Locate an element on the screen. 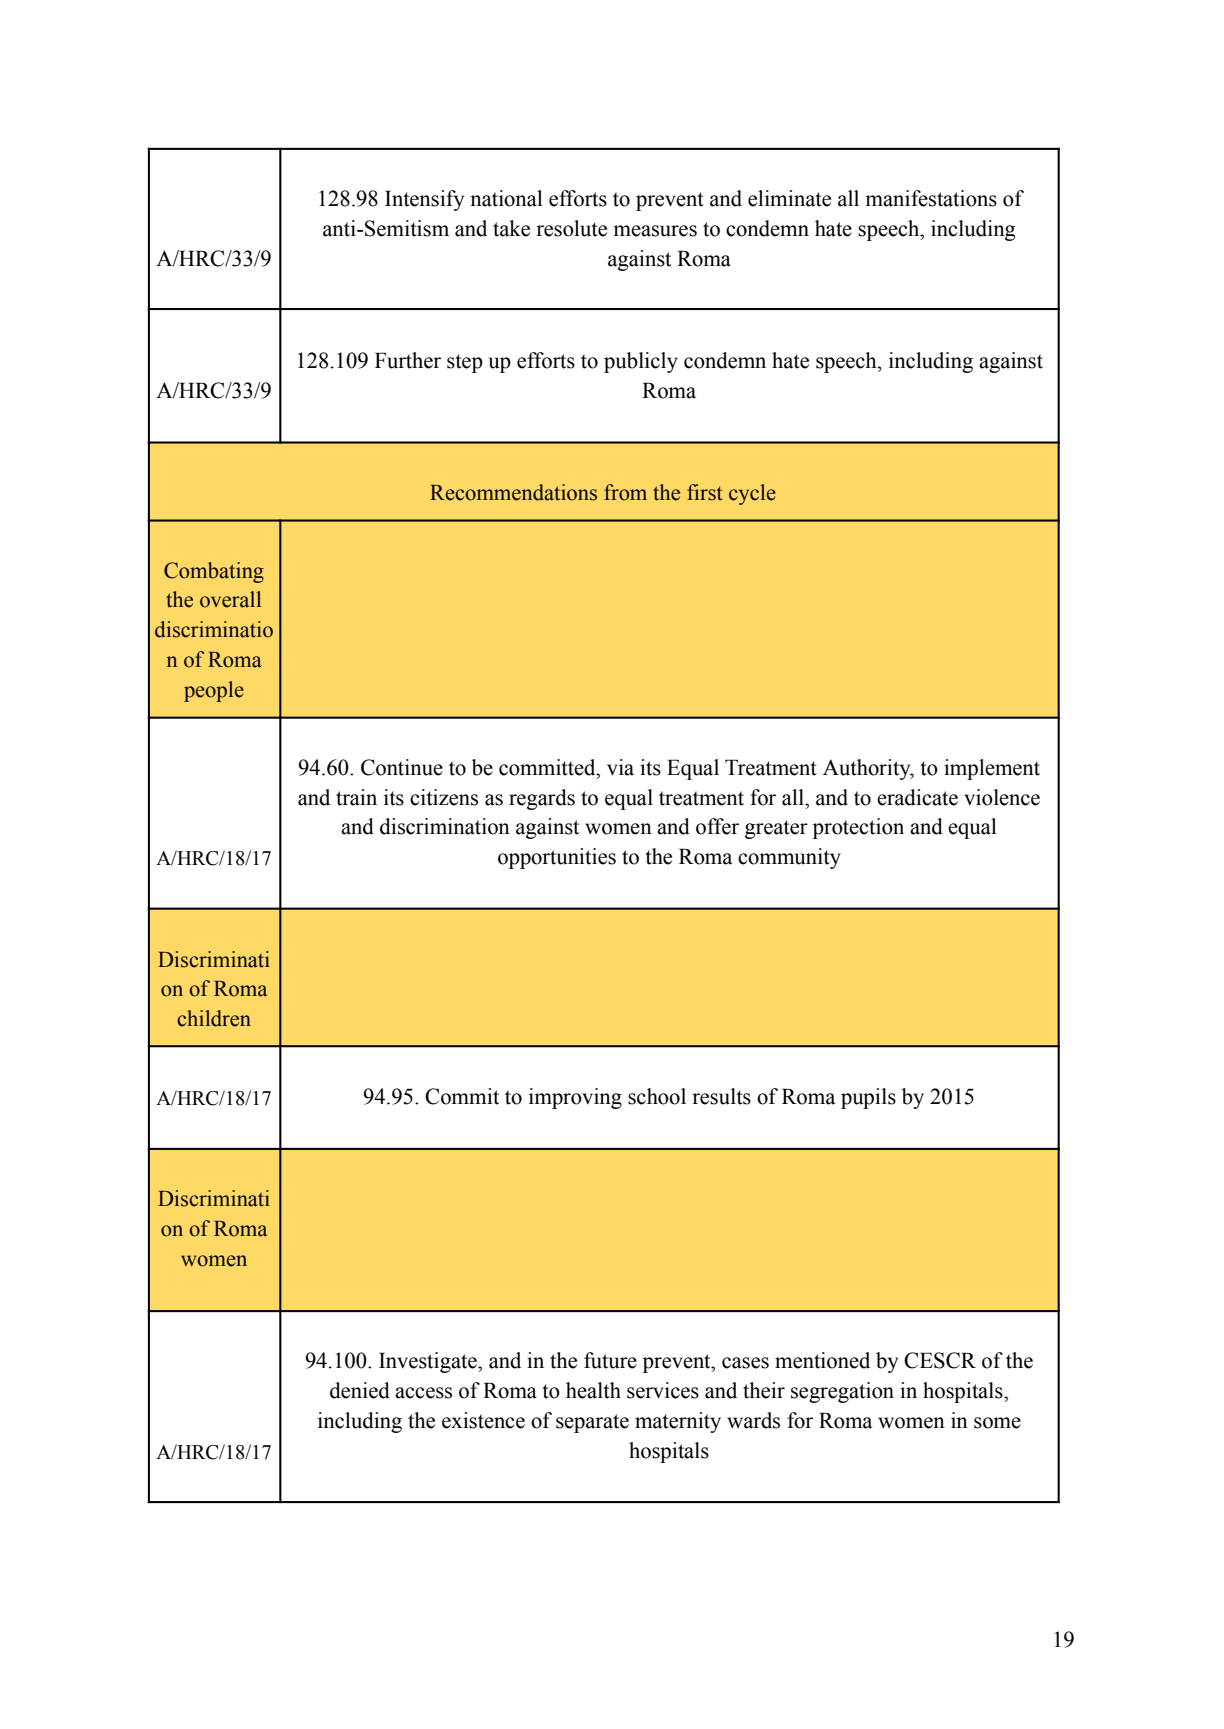 This screenshot has width=1224, height=1729. train is located at coordinates (356, 797).
